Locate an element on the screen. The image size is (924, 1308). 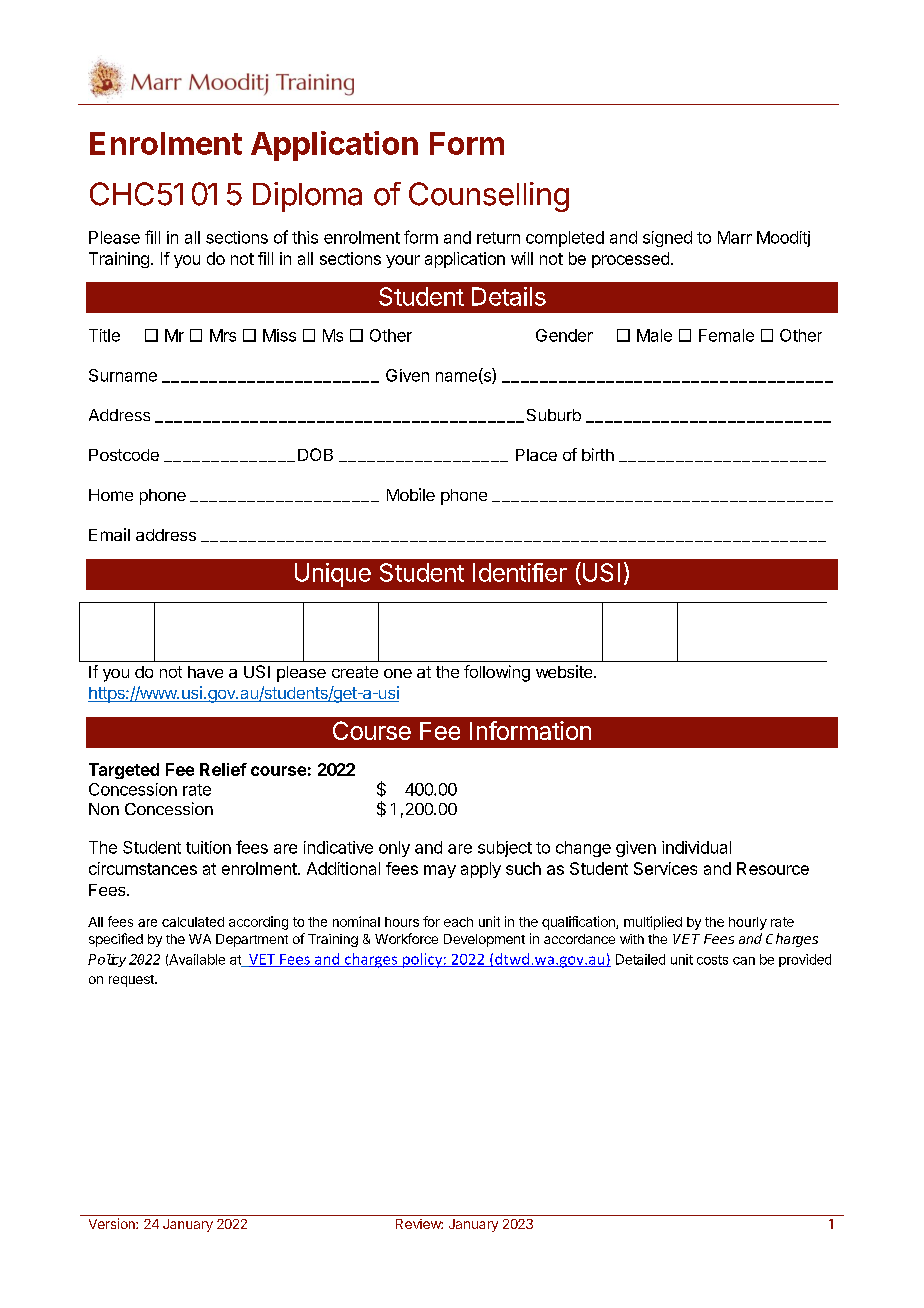
Relief is located at coordinates (223, 769).
